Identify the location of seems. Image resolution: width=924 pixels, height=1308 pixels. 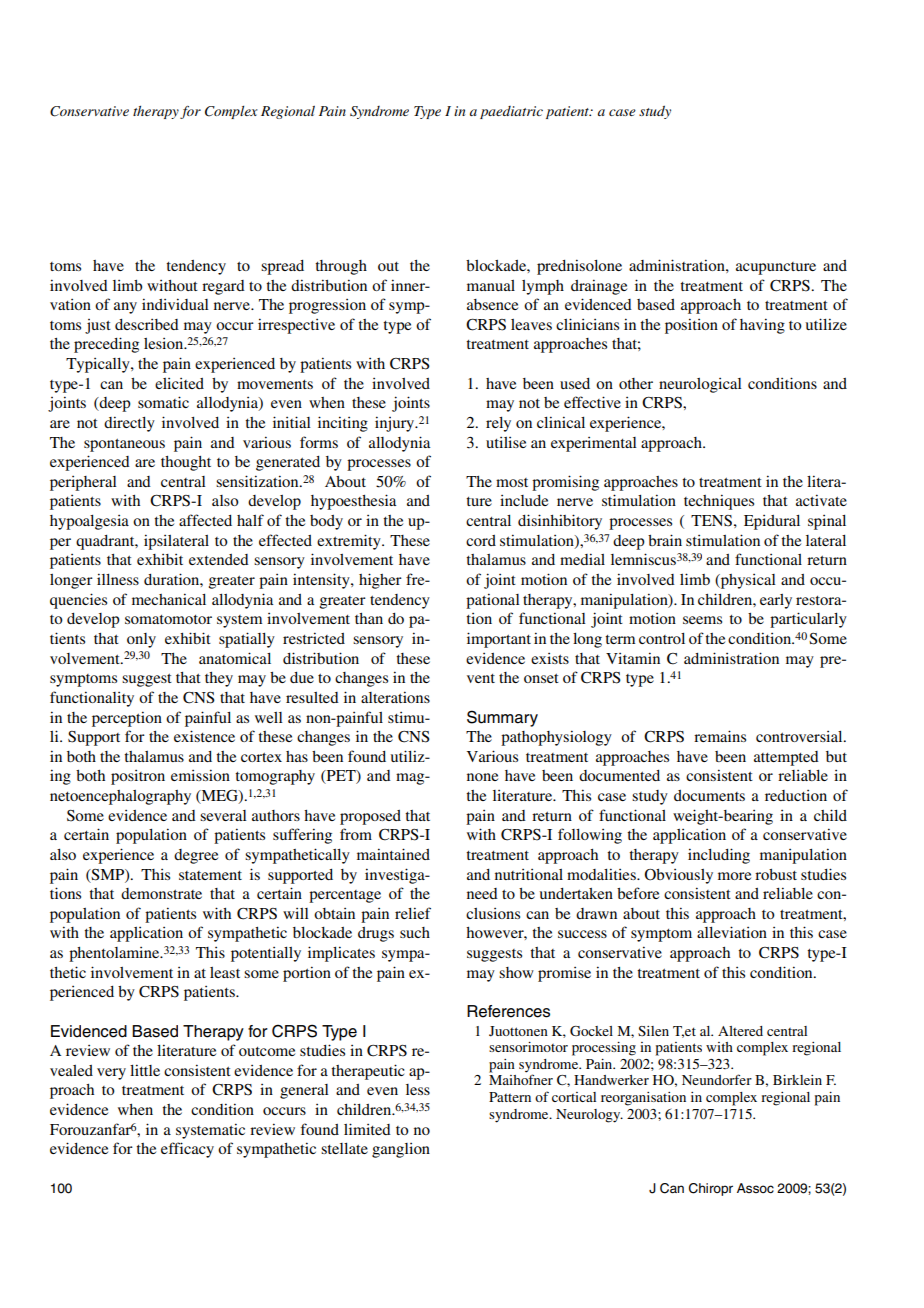
(702, 620).
